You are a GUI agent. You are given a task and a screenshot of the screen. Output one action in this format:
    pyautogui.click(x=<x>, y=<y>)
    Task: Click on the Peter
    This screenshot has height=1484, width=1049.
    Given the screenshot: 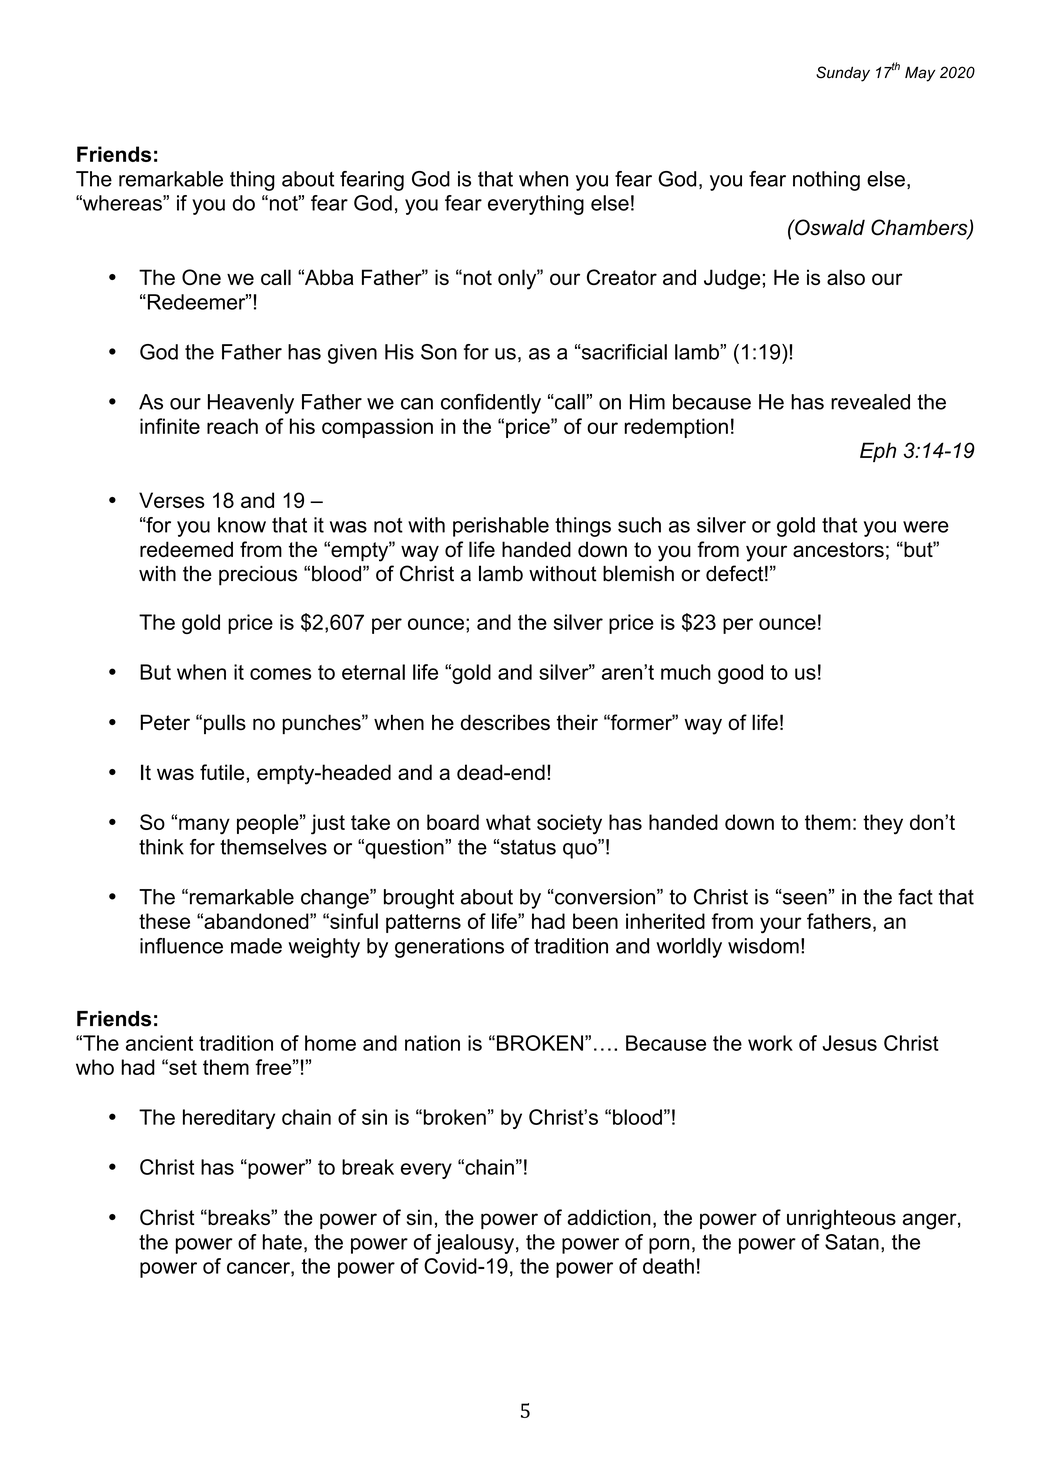 What is the action you would take?
    pyautogui.click(x=165, y=722)
